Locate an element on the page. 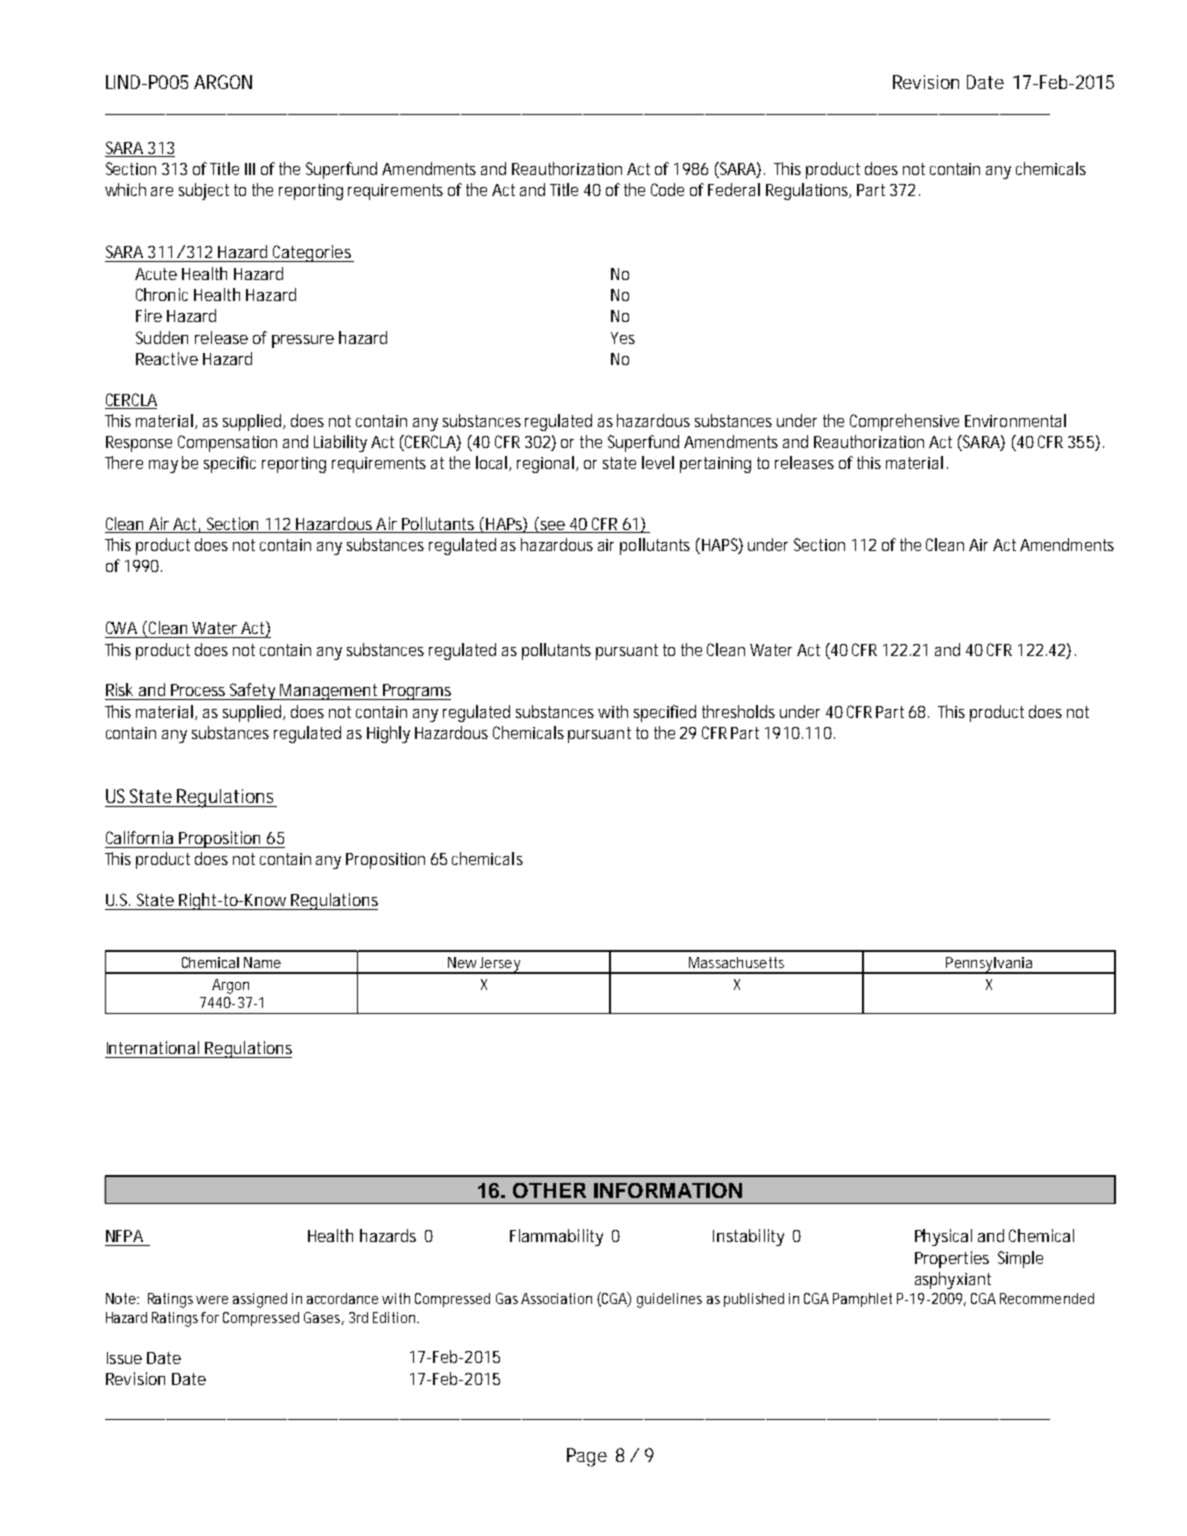  Issue is located at coordinates (124, 1358).
